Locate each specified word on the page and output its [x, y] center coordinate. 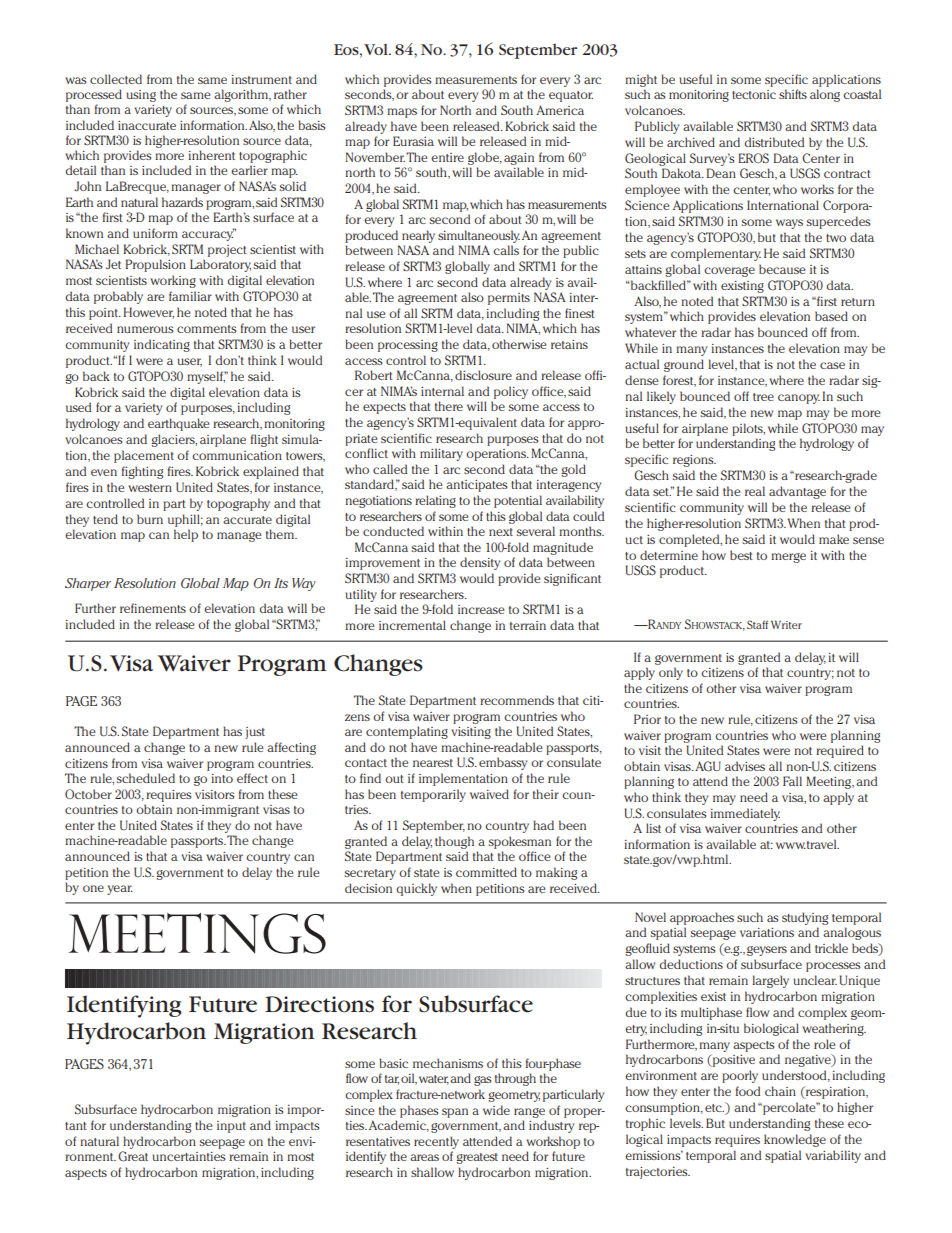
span [455, 1113]
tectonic [754, 94]
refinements [153, 608]
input [231, 1127]
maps [402, 113]
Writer [786, 624]
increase [481, 609]
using [141, 96]
